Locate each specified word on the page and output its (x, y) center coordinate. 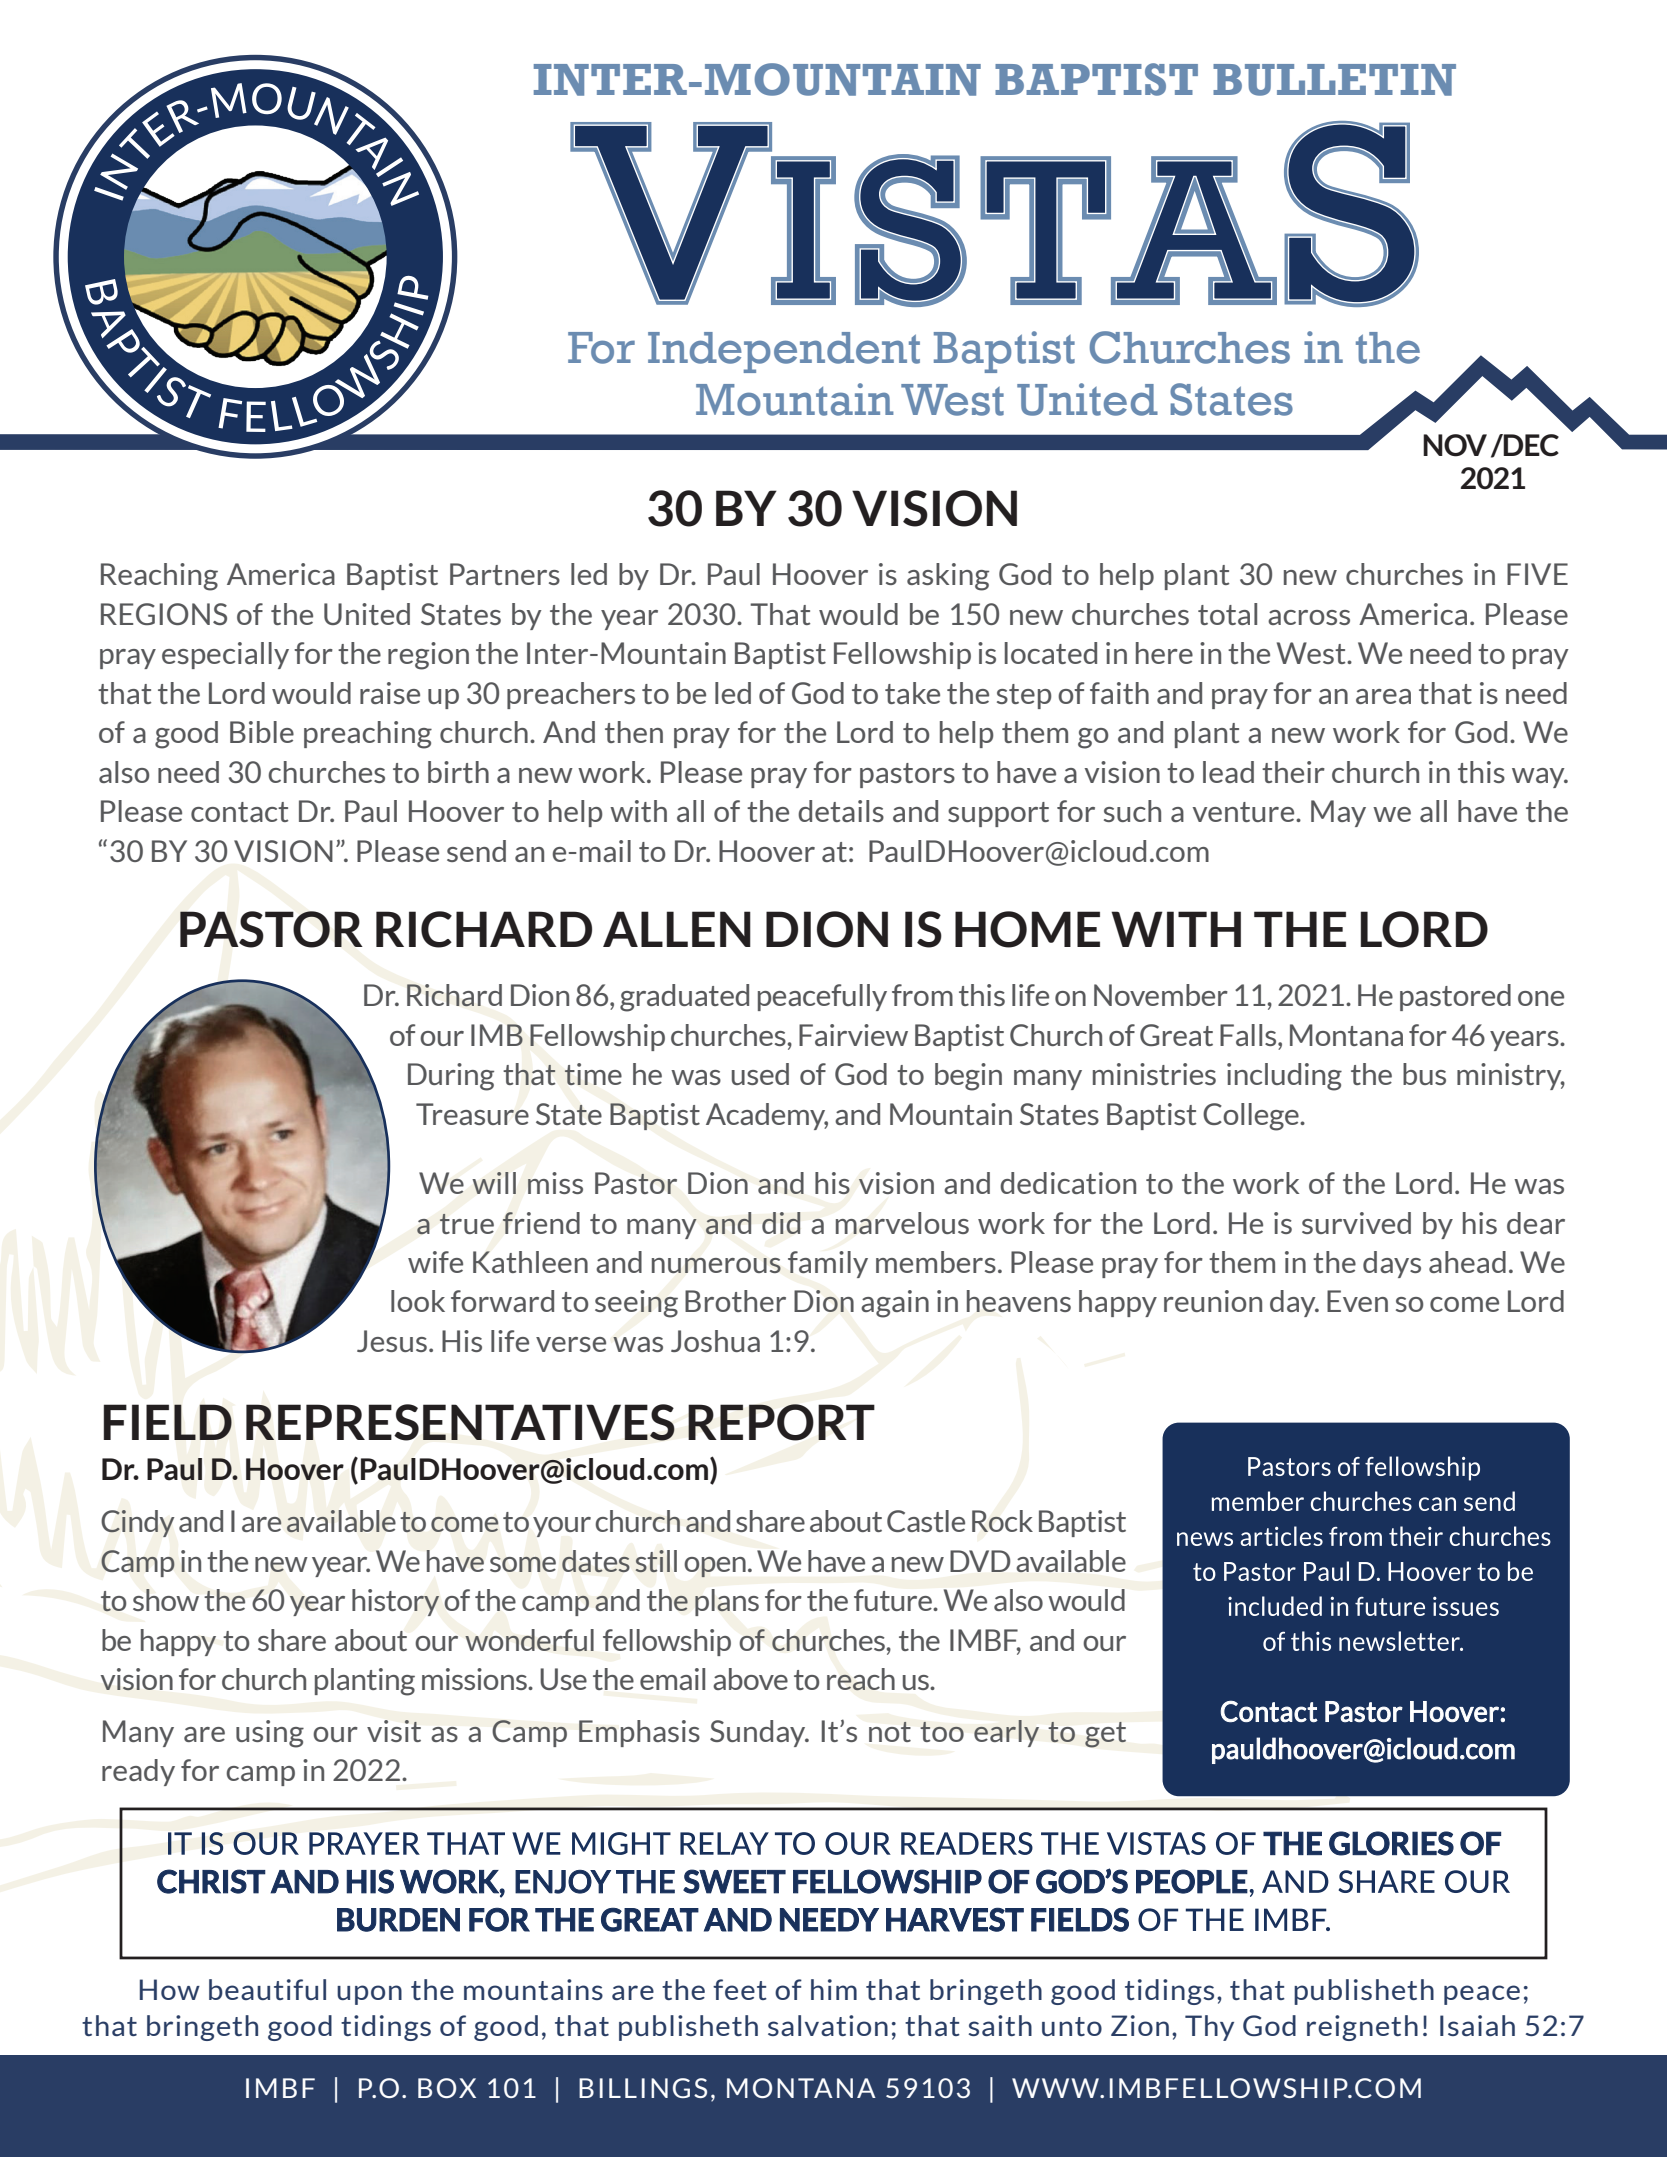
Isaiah (1477, 2025)
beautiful (267, 1989)
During (451, 1077)
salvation (828, 2025)
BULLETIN (1334, 80)
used (760, 1074)
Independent (784, 352)
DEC (1530, 445)
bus (1424, 1074)
